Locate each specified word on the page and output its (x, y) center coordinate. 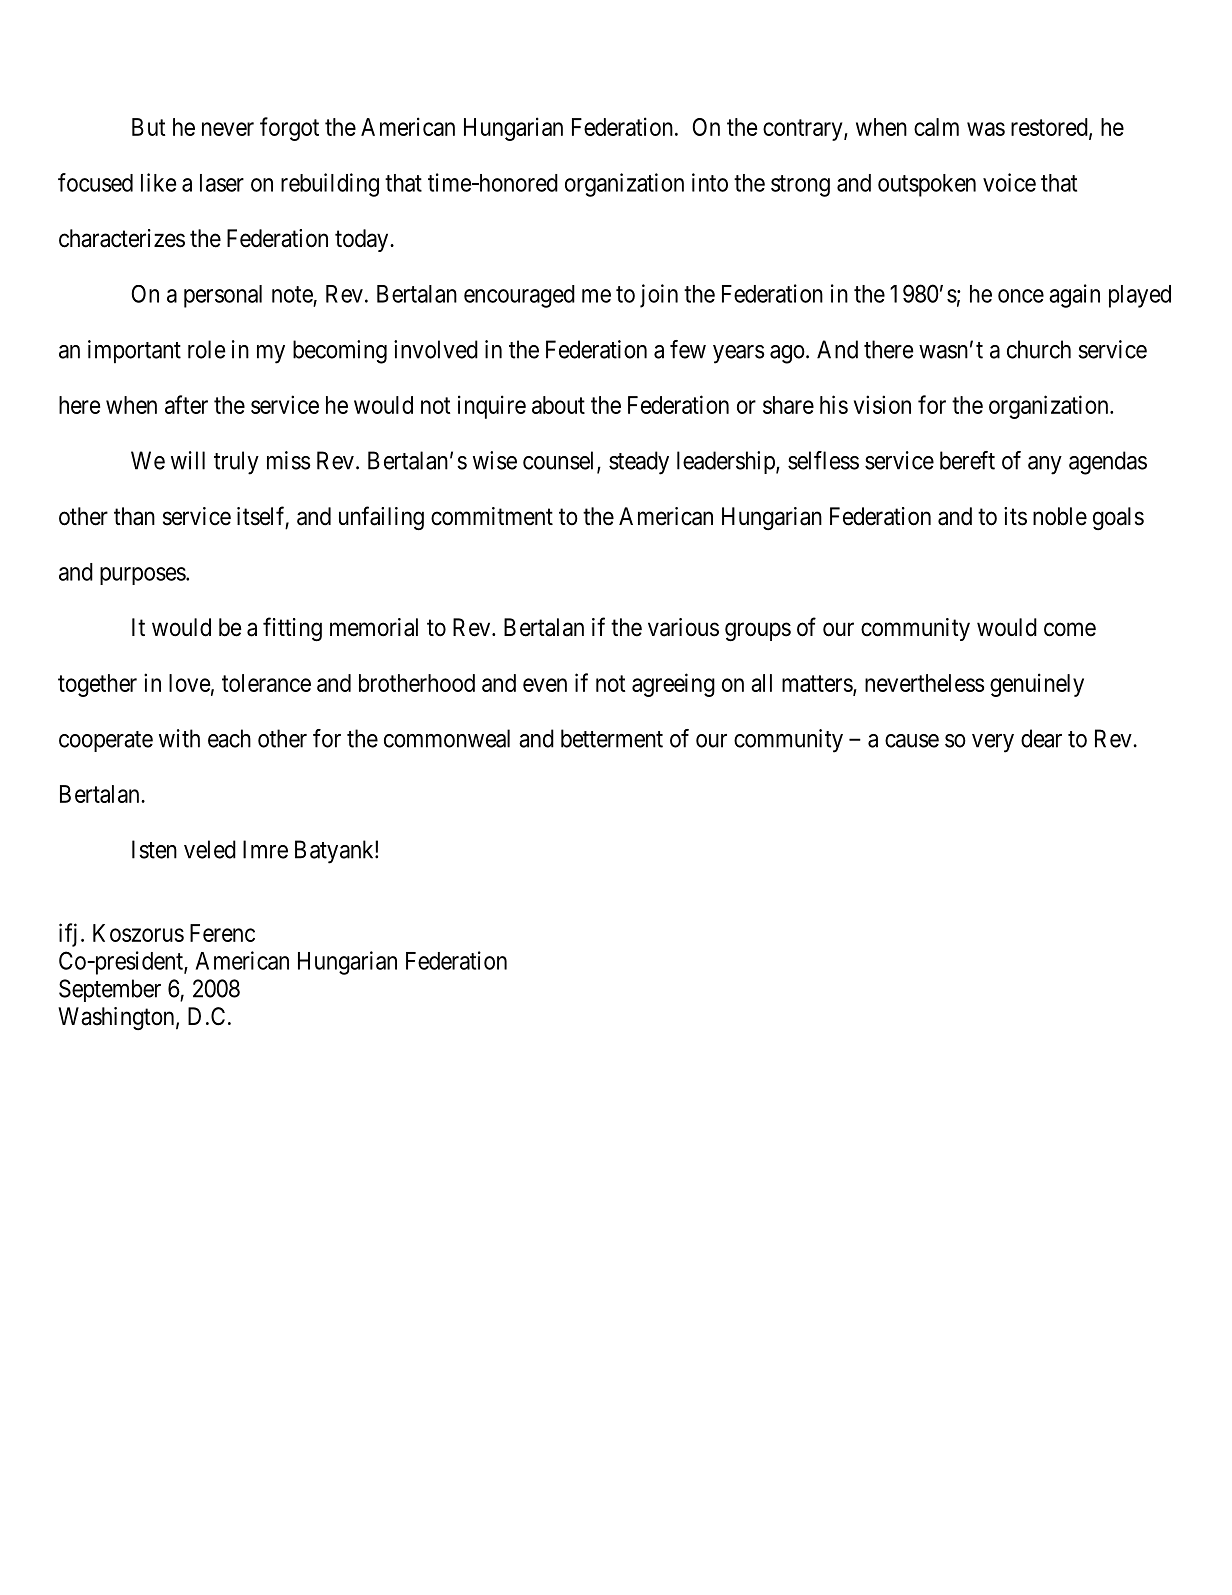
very (993, 743)
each (229, 738)
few (688, 349)
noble (1060, 516)
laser (222, 183)
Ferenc (222, 933)
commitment (492, 516)
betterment (612, 738)
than (134, 516)
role (207, 349)
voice (1009, 182)
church (1039, 349)
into (710, 182)
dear (1041, 738)
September (110, 990)
